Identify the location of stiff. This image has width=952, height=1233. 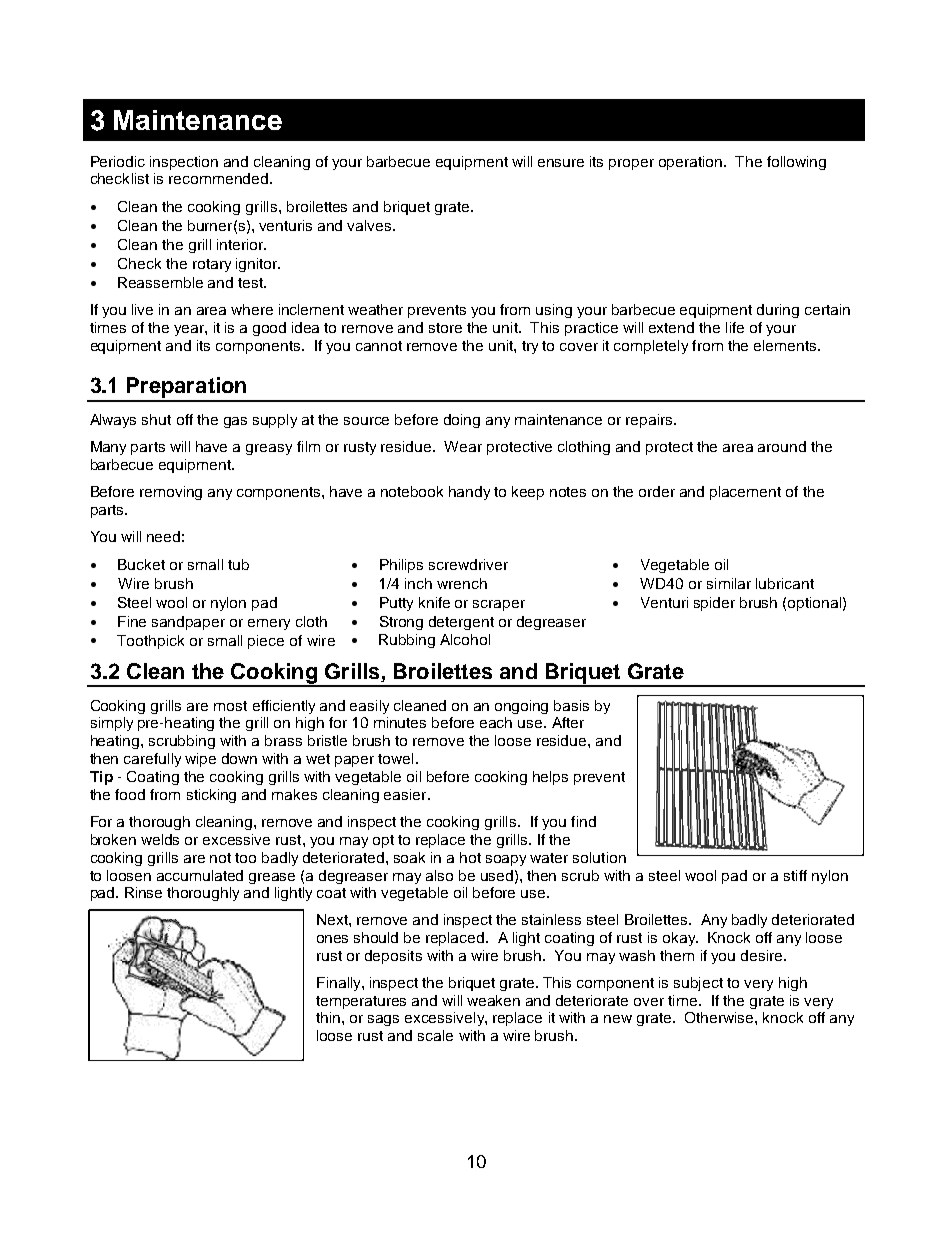
(795, 875).
